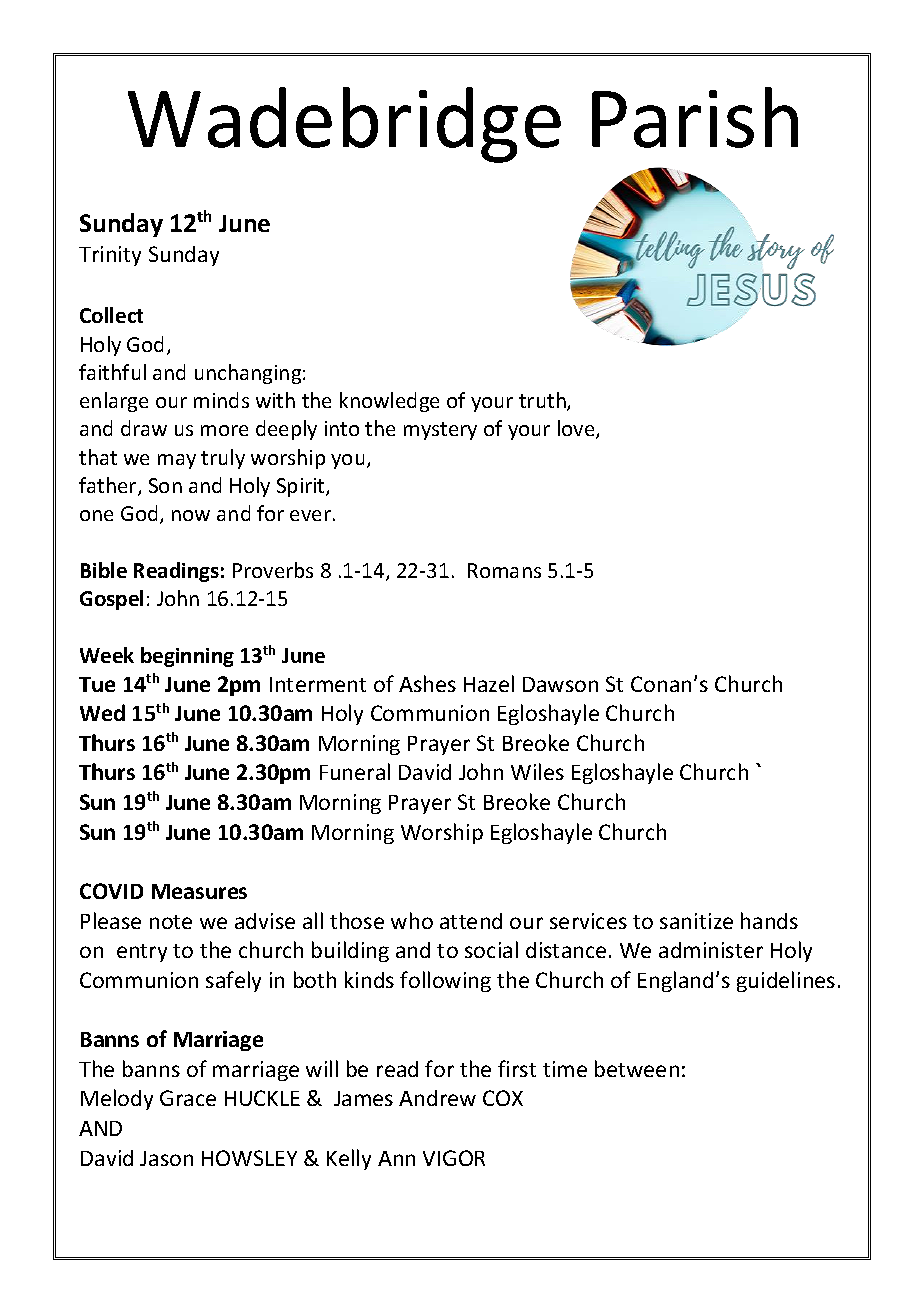 The image size is (924, 1313). I want to click on Ashes, so click(427, 683).
